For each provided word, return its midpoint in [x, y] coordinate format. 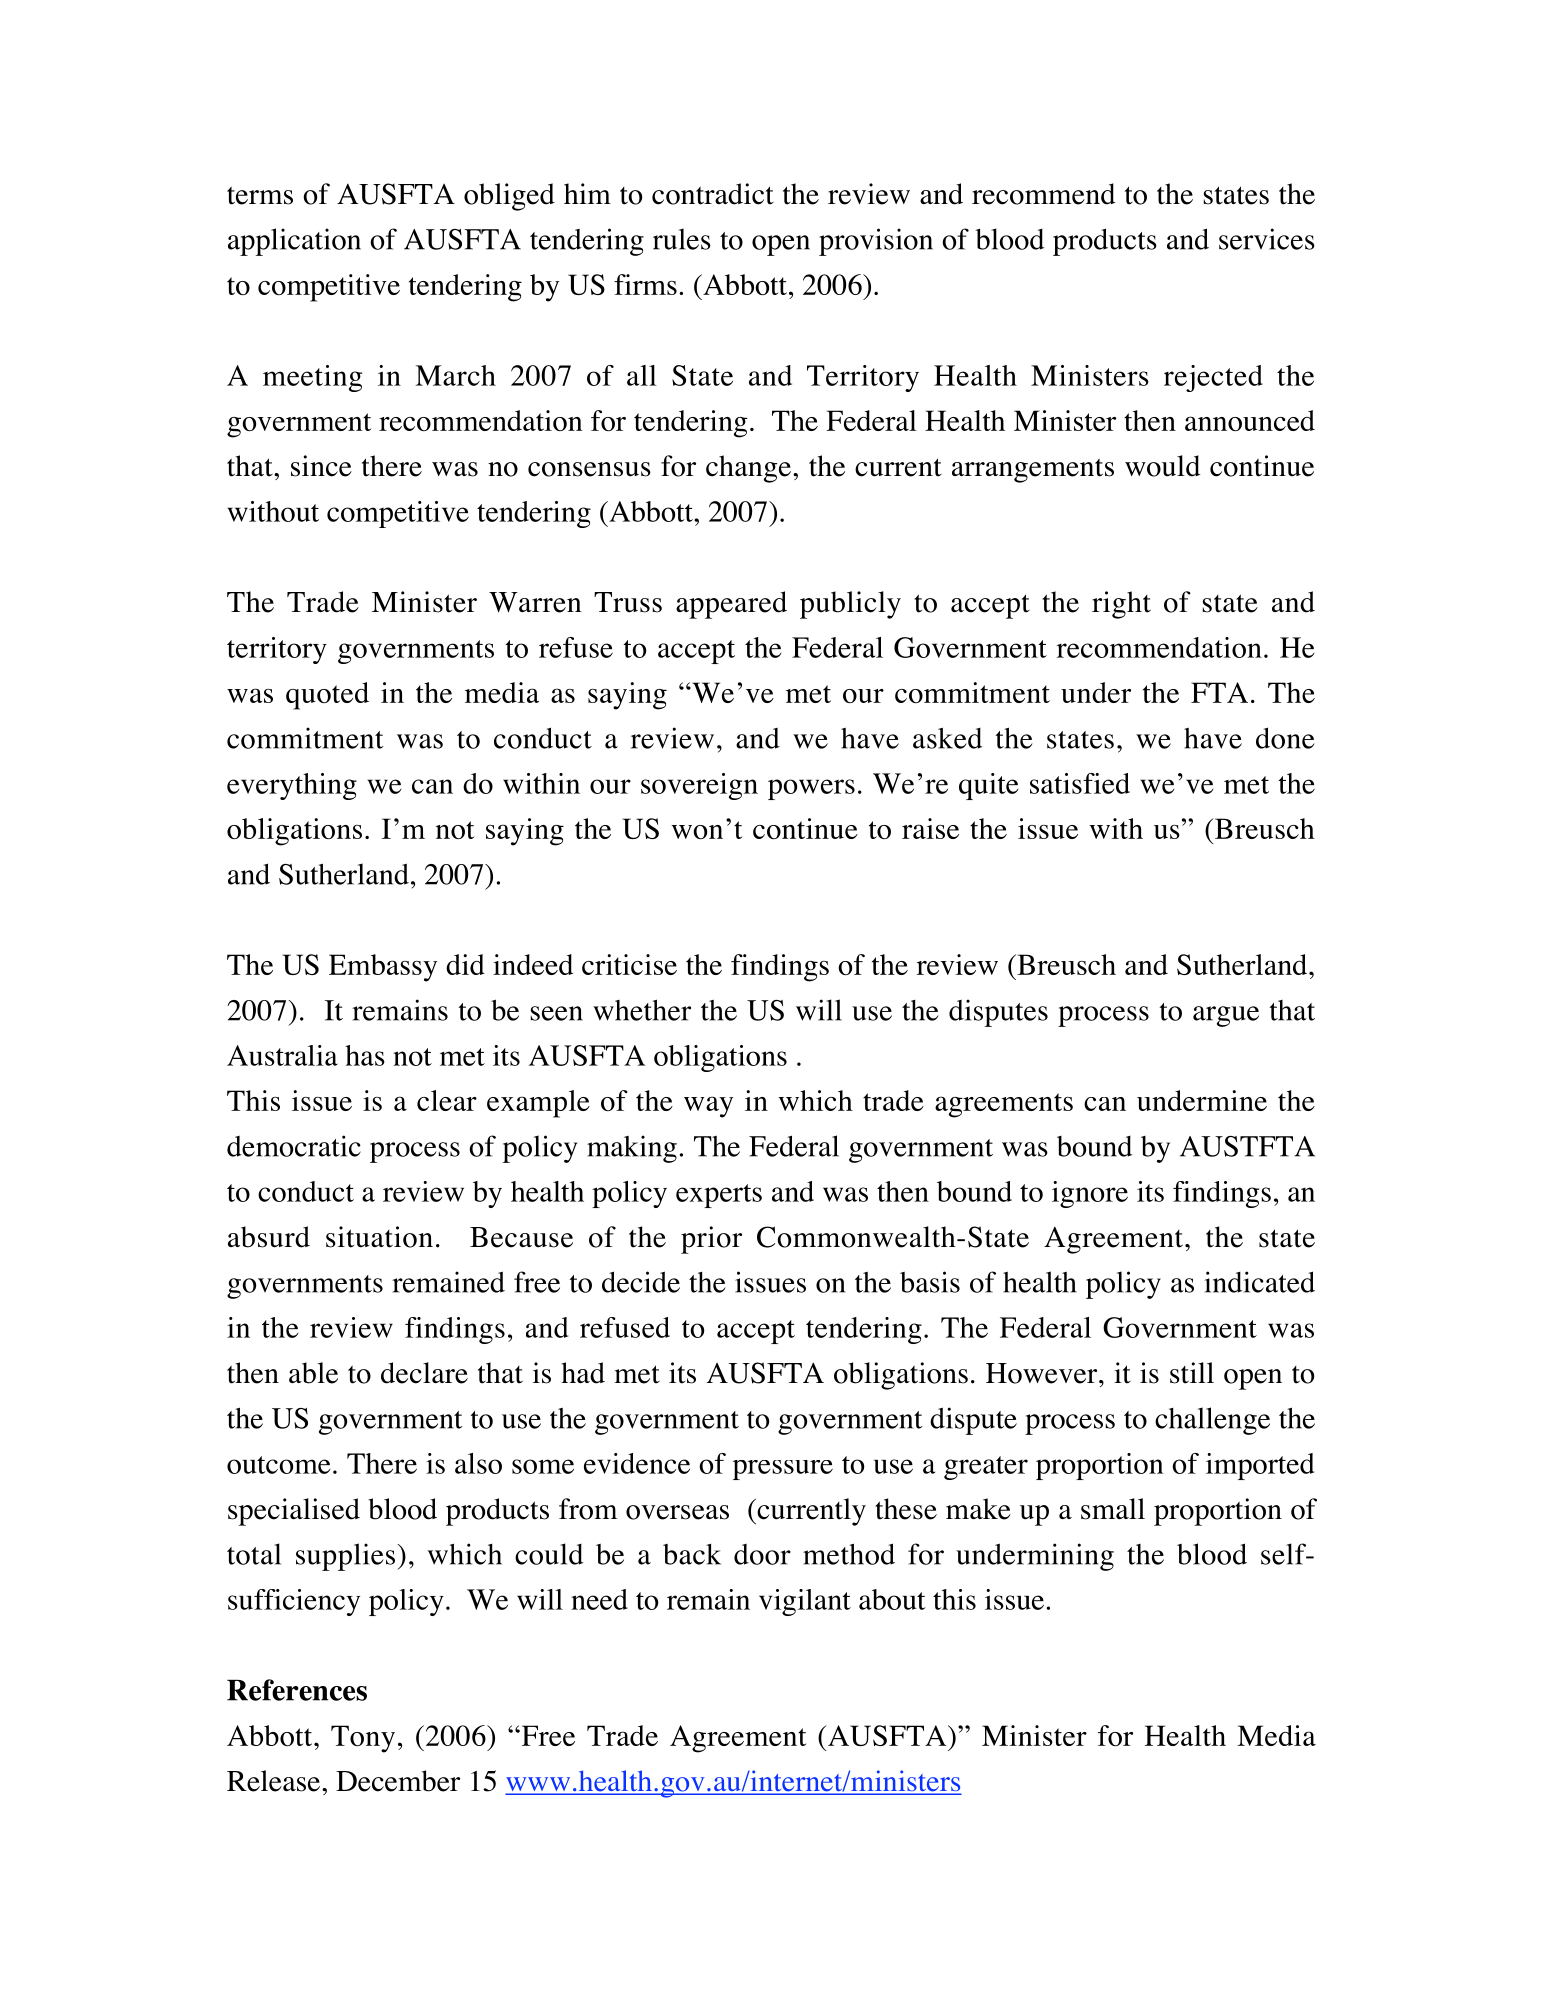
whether [642, 1010]
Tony [363, 1739]
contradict [713, 194]
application [294, 242]
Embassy [383, 968]
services [1267, 239]
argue [1226, 1016]
